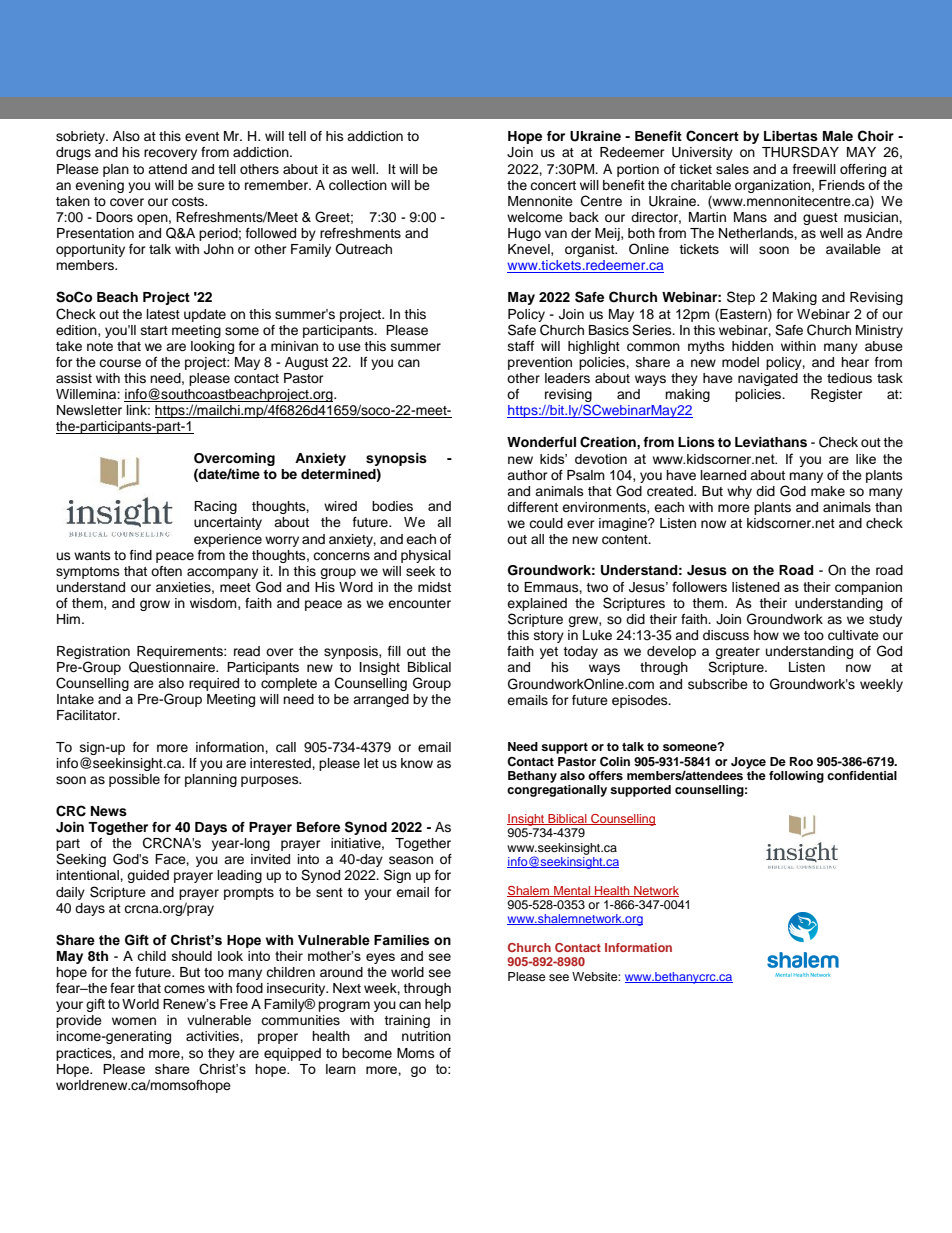 The width and height of the screenshot is (952, 1233). I want to click on course, so click(120, 363).
